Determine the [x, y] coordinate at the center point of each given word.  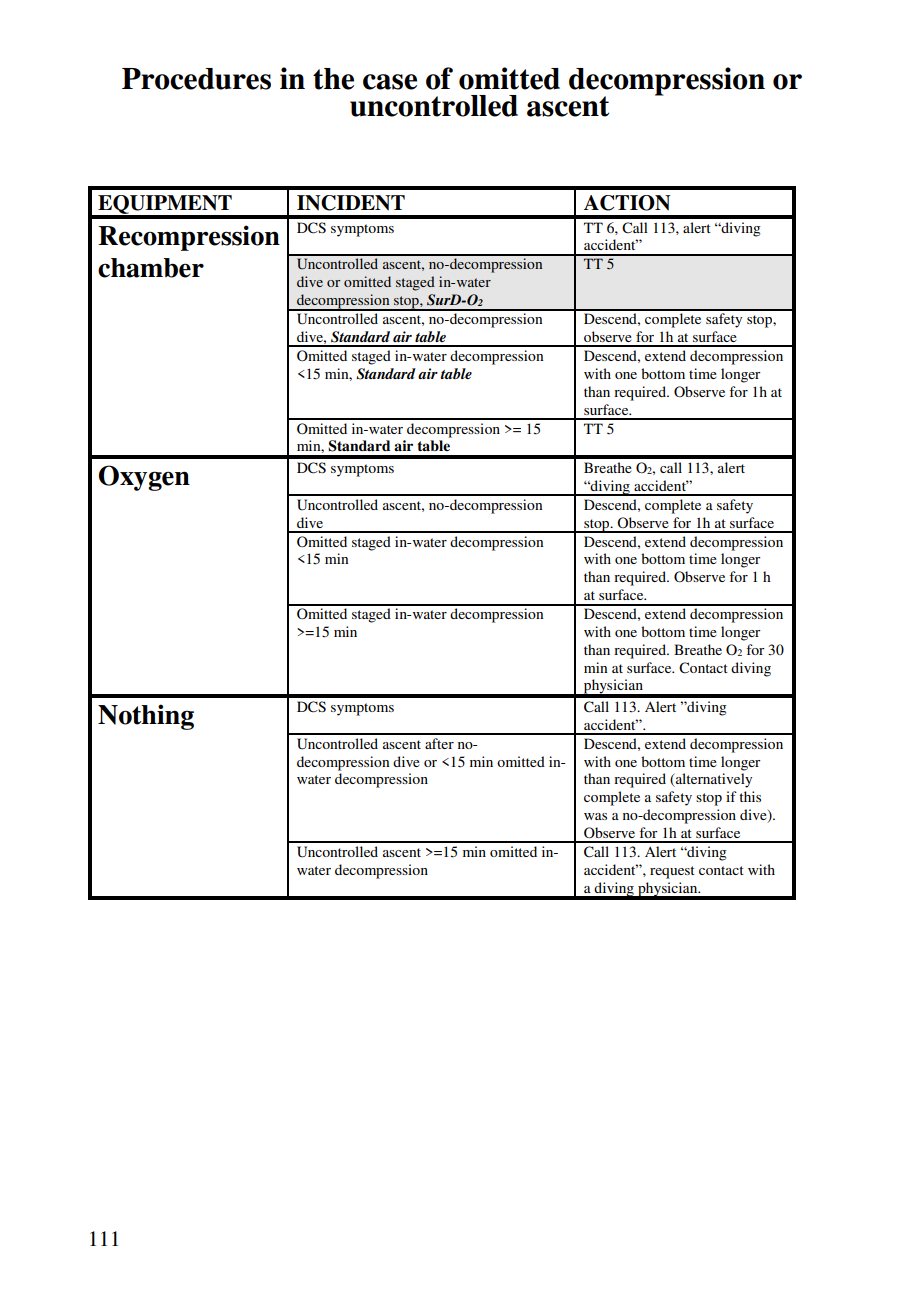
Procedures [196, 79]
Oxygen [144, 478]
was [595, 816]
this [750, 796]
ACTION [627, 203]
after [439, 743]
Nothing [146, 717]
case [390, 82]
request [672, 872]
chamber [151, 268]
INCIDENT [351, 203]
